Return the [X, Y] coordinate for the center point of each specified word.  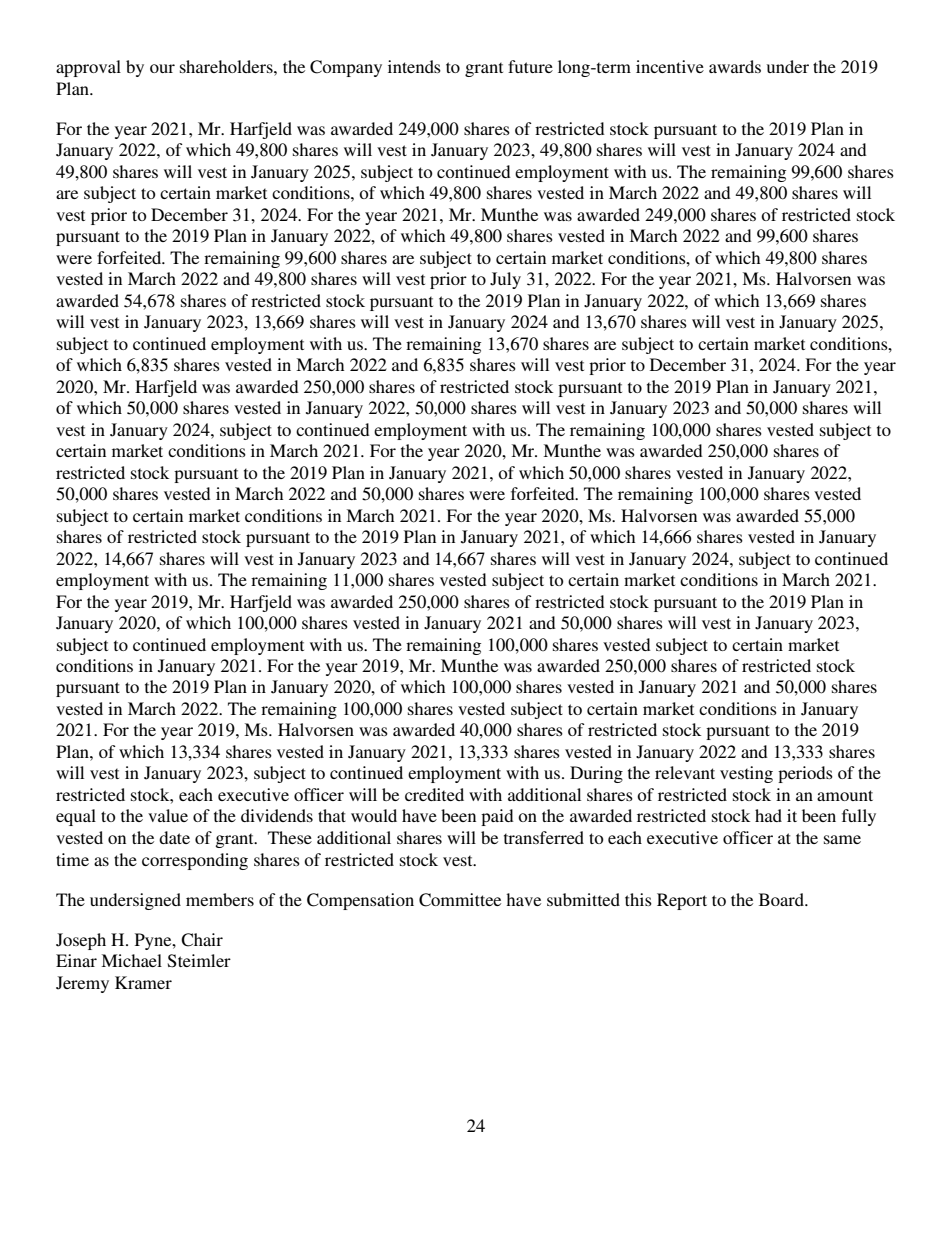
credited [434, 794]
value [168, 815]
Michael [131, 960]
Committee [460, 900]
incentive [670, 66]
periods [805, 774]
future [530, 66]
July [505, 280]
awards [735, 66]
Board [782, 899]
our [162, 68]
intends [414, 66]
